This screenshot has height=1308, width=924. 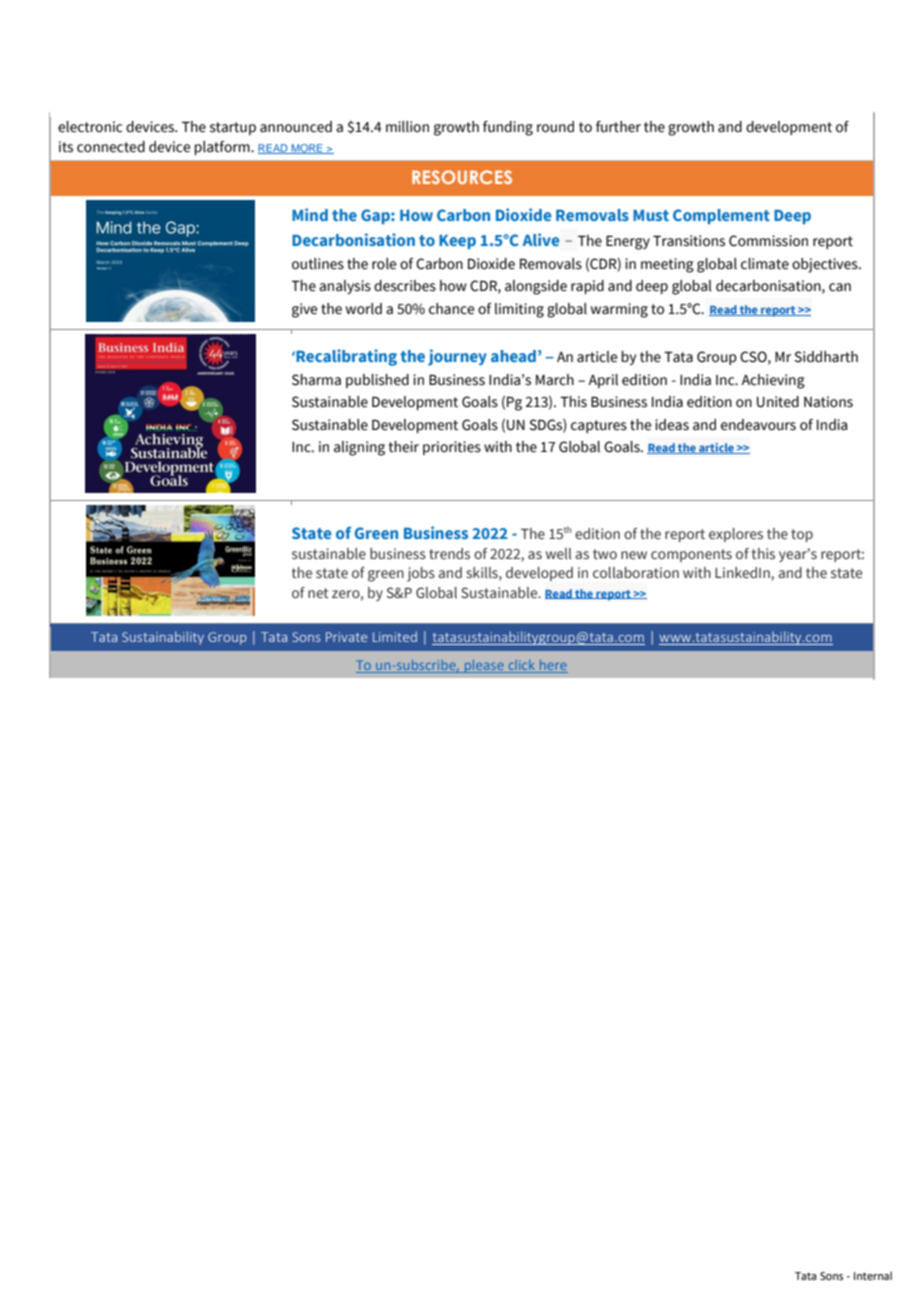 I want to click on here, so click(x=552, y=666).
